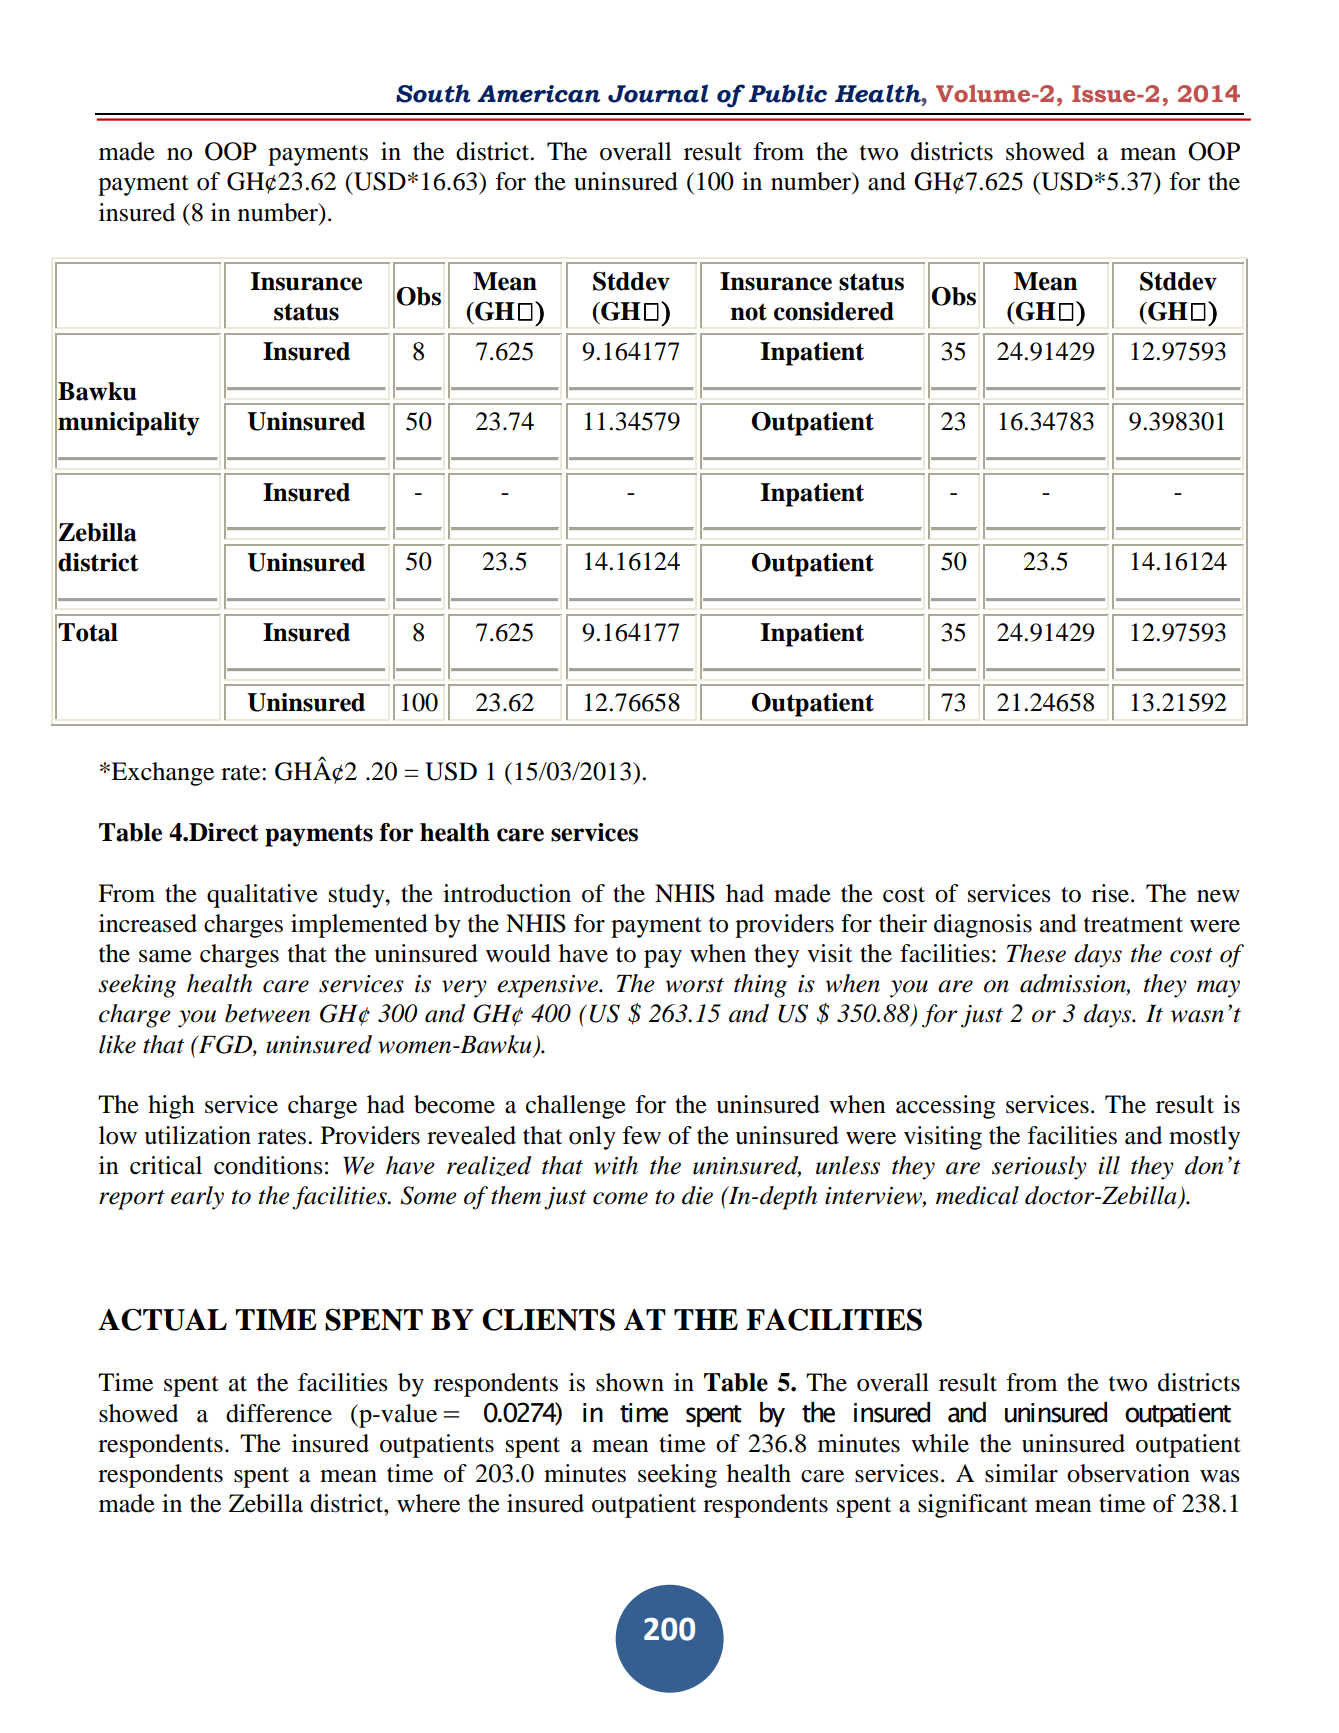 The width and height of the page is (1339, 1733). I want to click on introduction, so click(507, 893).
